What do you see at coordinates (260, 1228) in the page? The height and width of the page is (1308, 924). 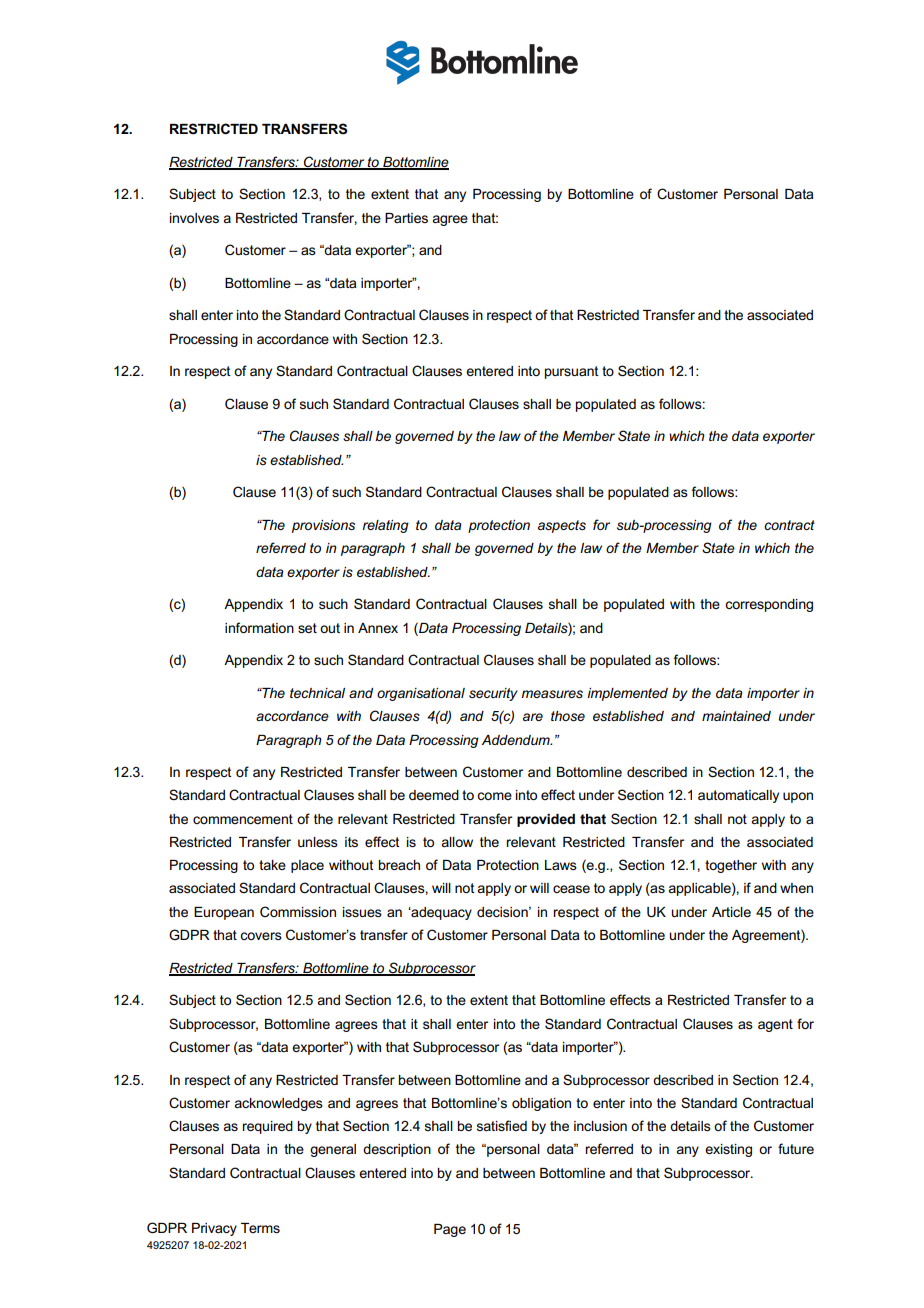 I see `Terms` at bounding box center [260, 1228].
